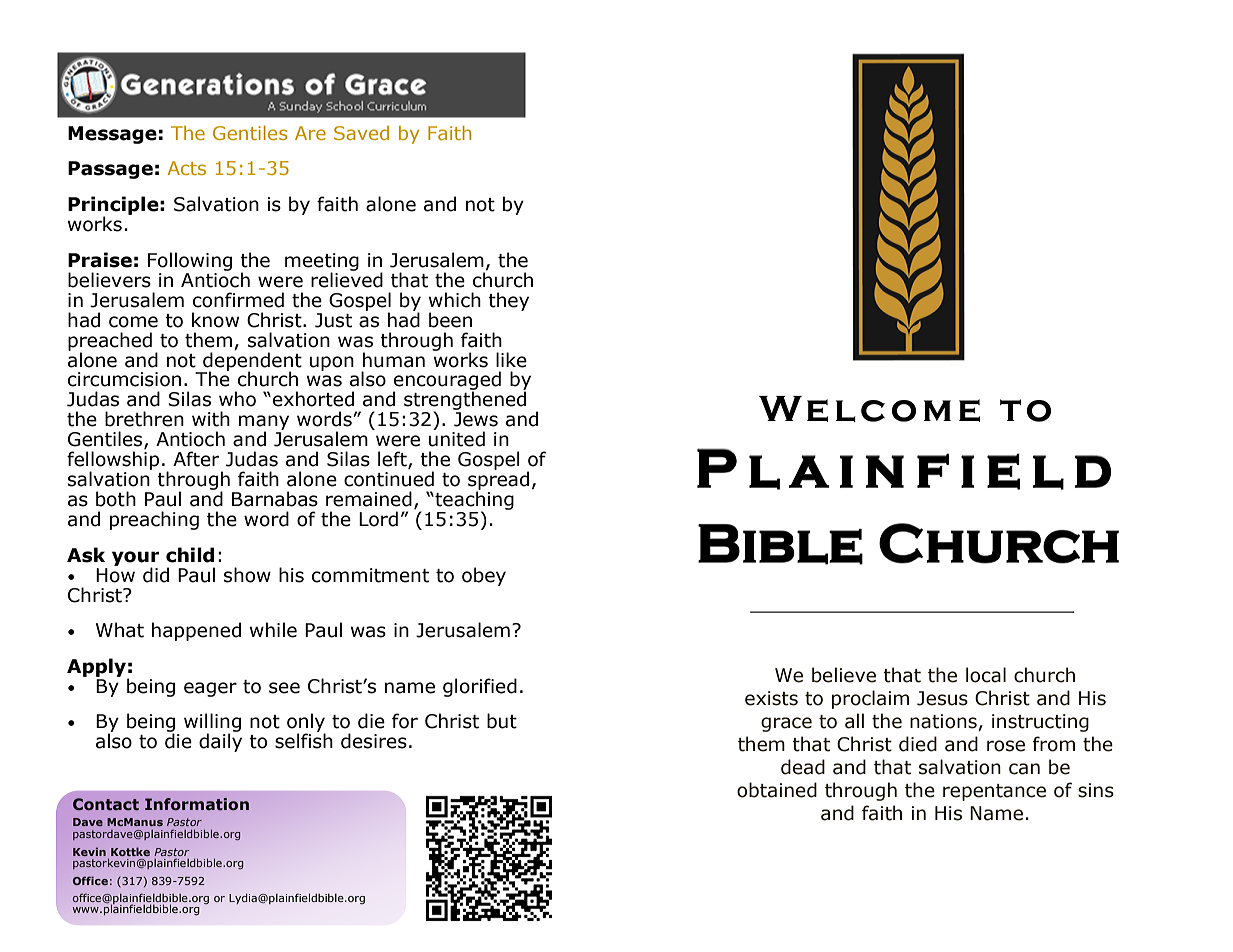 The width and height of the page is (1233, 952). What do you see at coordinates (986, 675) in the page?
I see `local` at bounding box center [986, 675].
